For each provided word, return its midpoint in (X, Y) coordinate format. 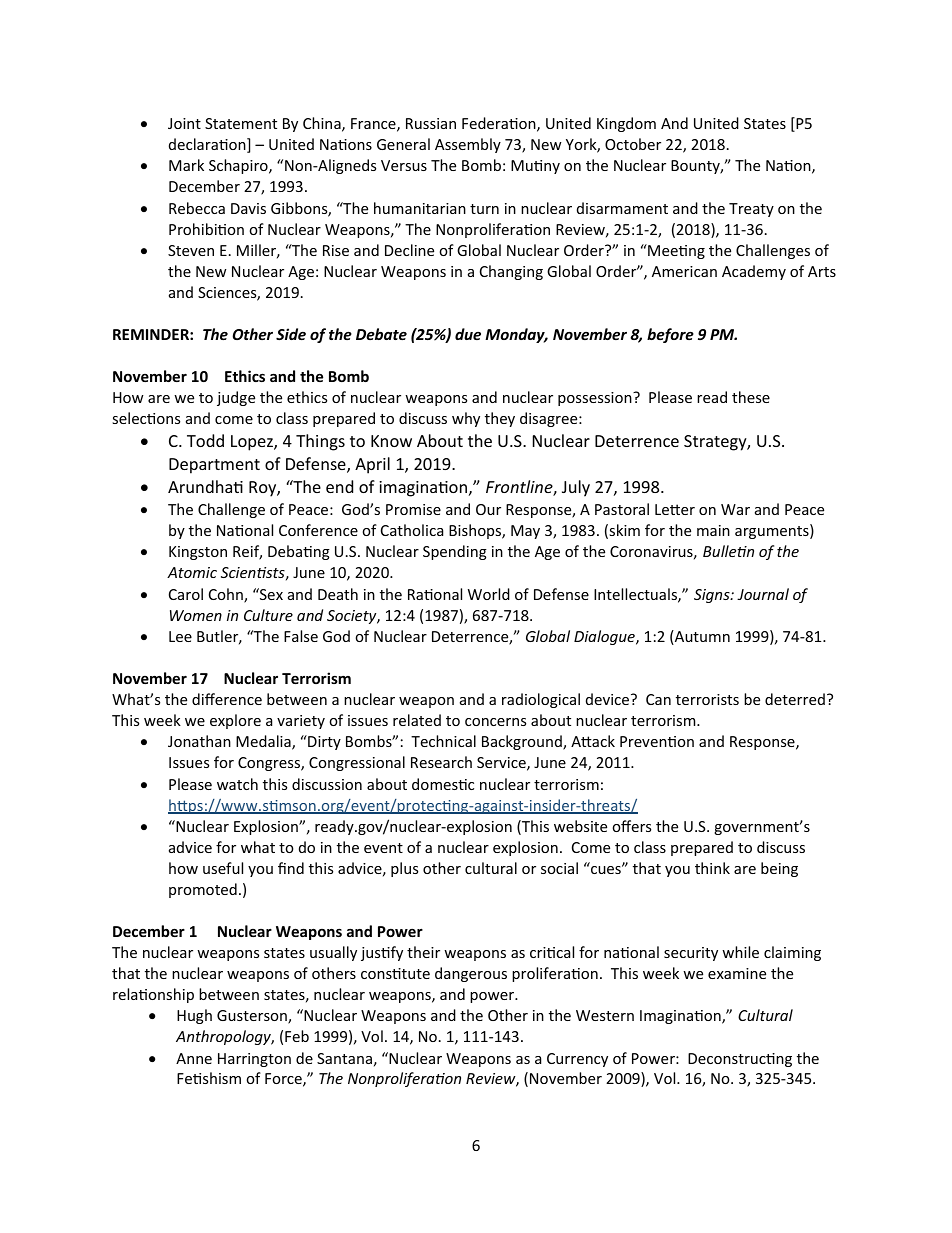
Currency (577, 1060)
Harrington (254, 1060)
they (500, 419)
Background (523, 742)
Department (214, 466)
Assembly (468, 145)
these (751, 397)
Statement (241, 123)
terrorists (707, 699)
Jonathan (199, 741)
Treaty (751, 210)
